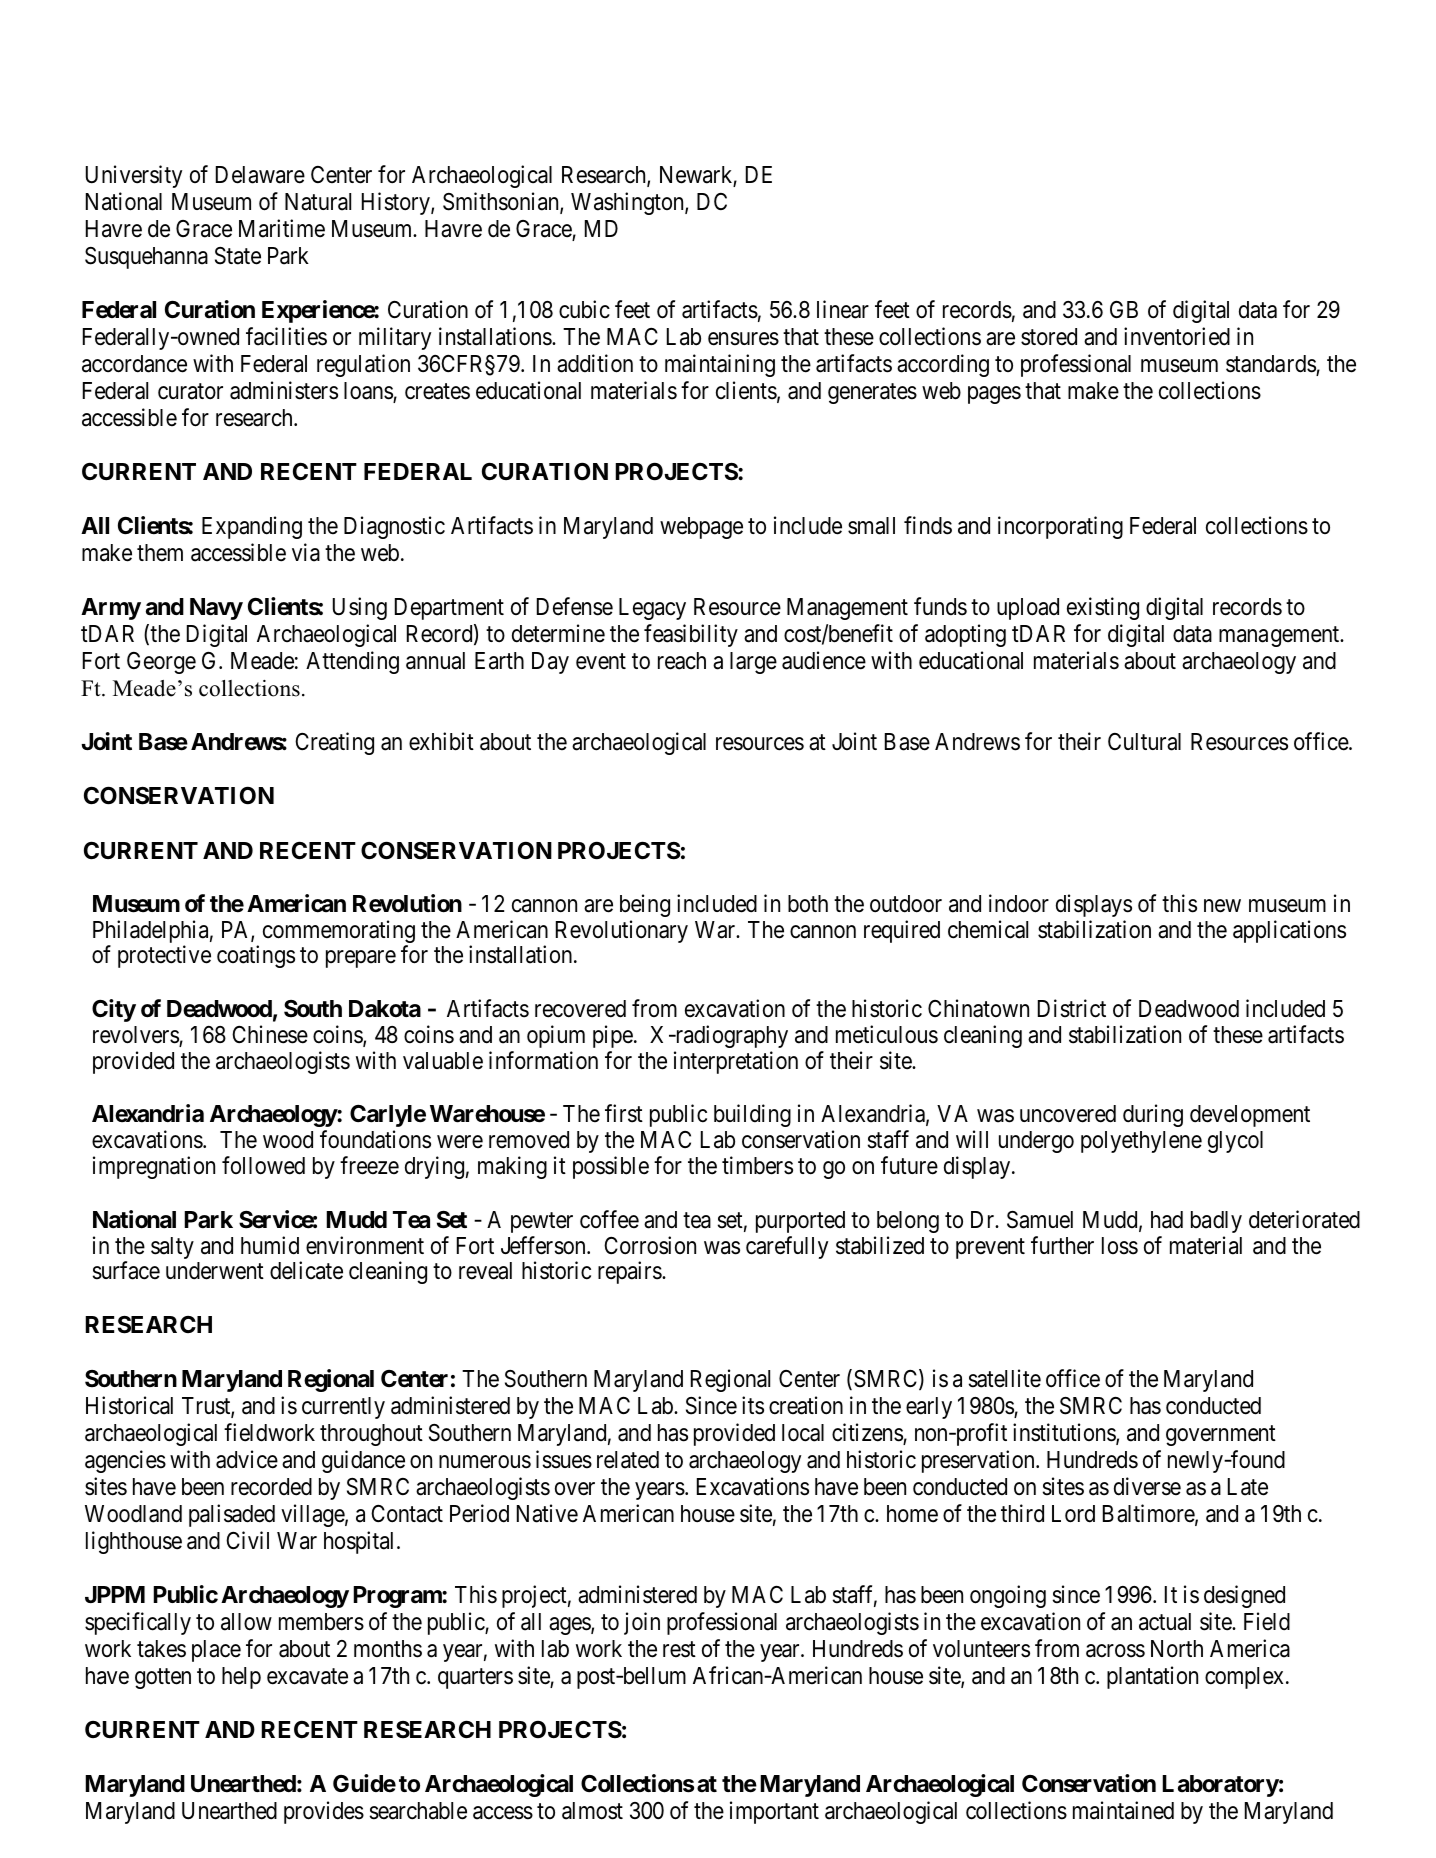 The width and height of the screenshot is (1436, 1858). What do you see at coordinates (701, 528) in the screenshot?
I see `webpage` at bounding box center [701, 528].
